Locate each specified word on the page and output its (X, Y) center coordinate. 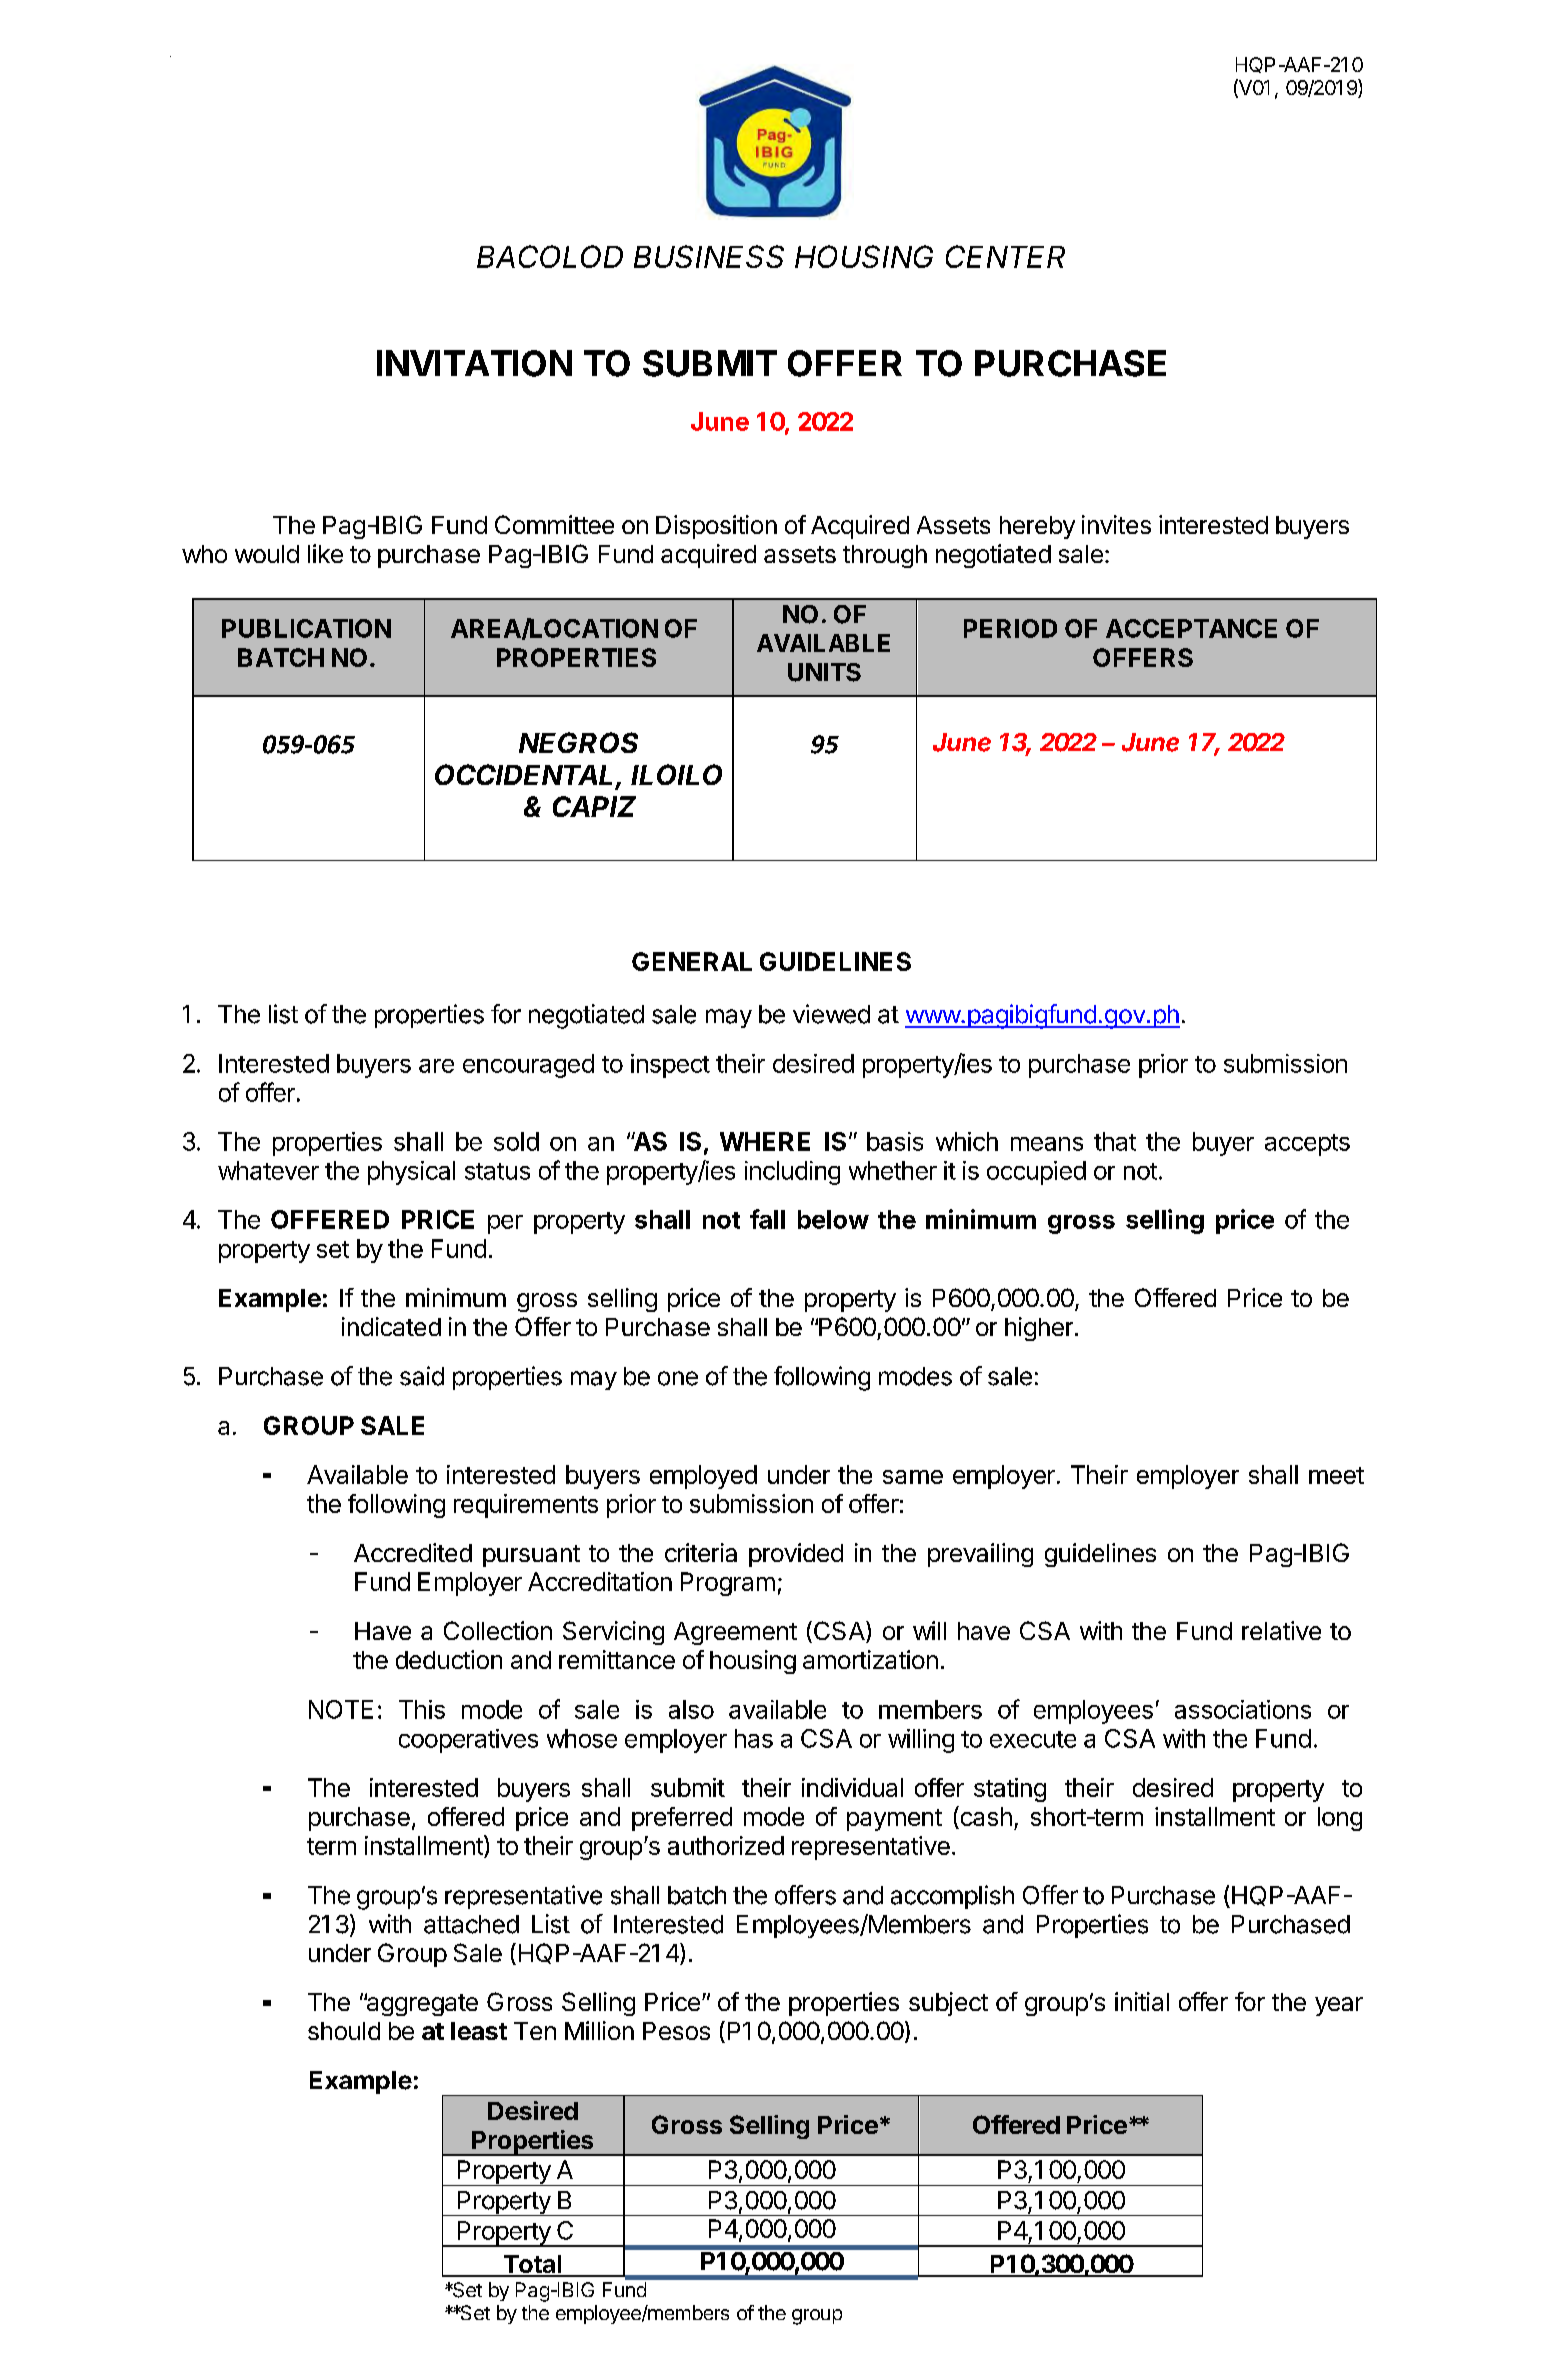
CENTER (1005, 256)
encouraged (528, 1066)
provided (796, 1555)
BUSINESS (709, 256)
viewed (831, 1014)
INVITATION (474, 363)
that (1115, 1141)
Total (532, 2265)
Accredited (413, 1552)
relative (1281, 1630)
